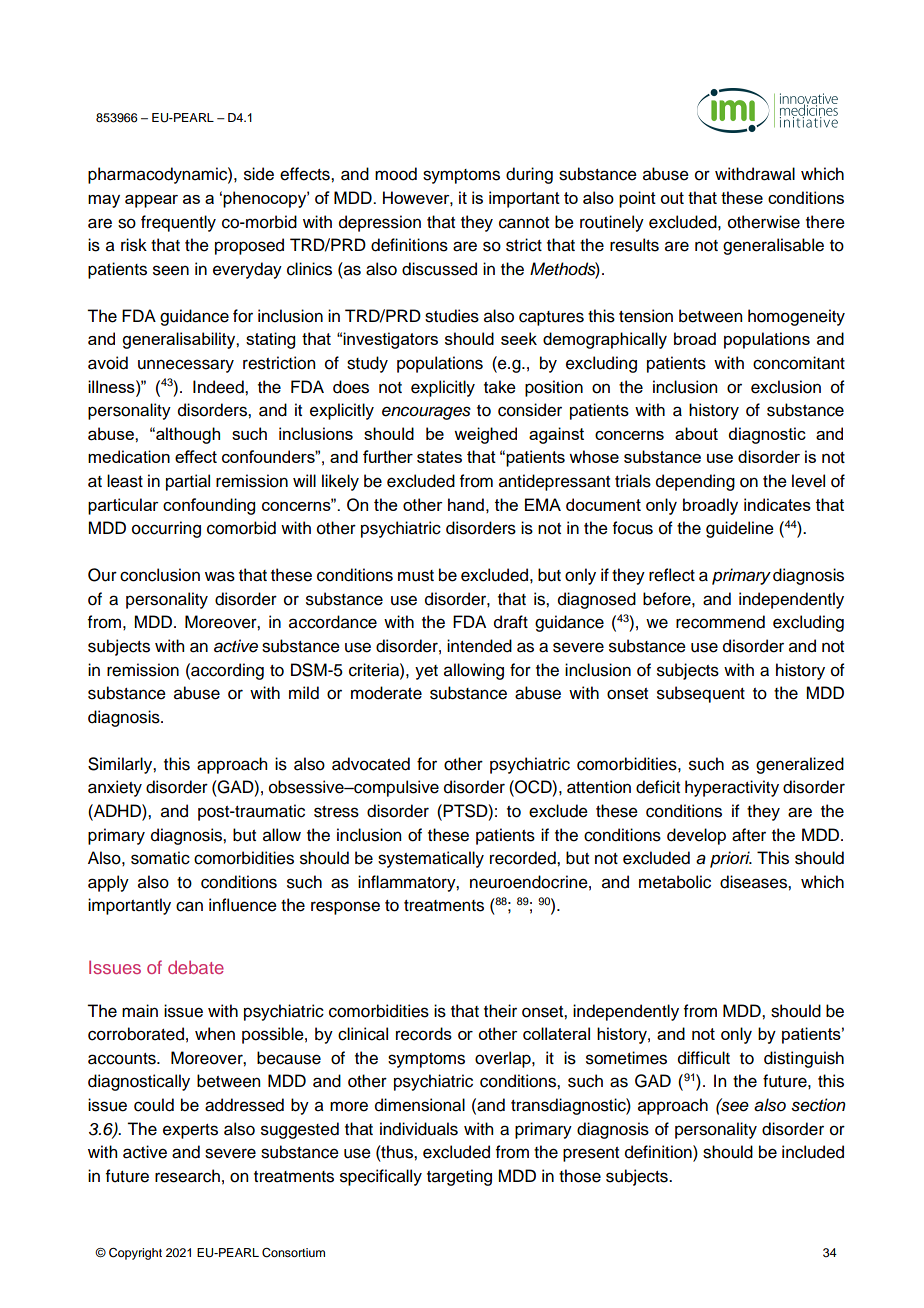 The height and width of the document is (1308, 924). Describe the element at coordinates (187, 1176) in the document. I see `research` at that location.
